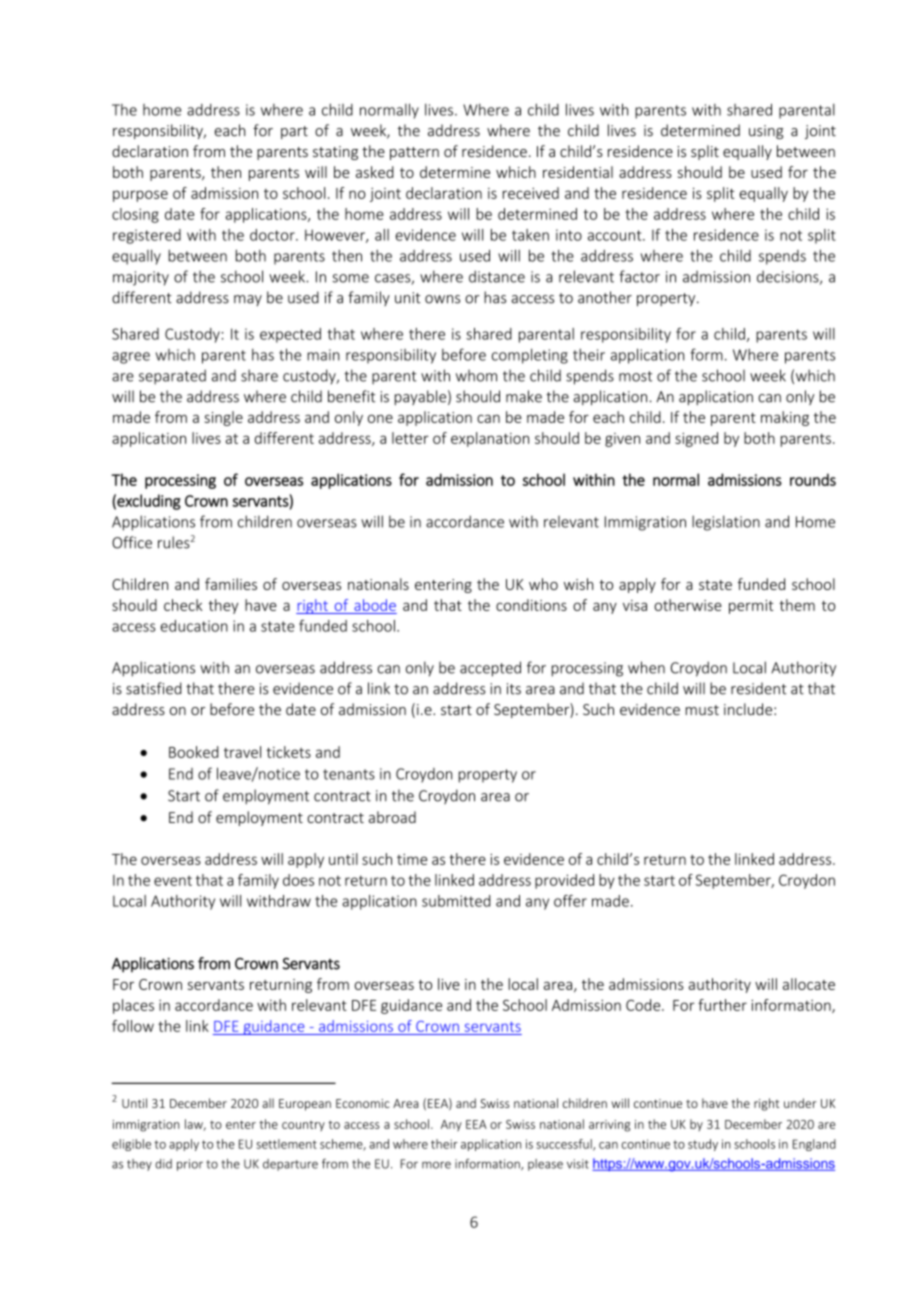  I want to click on submitted, so click(456, 901).
